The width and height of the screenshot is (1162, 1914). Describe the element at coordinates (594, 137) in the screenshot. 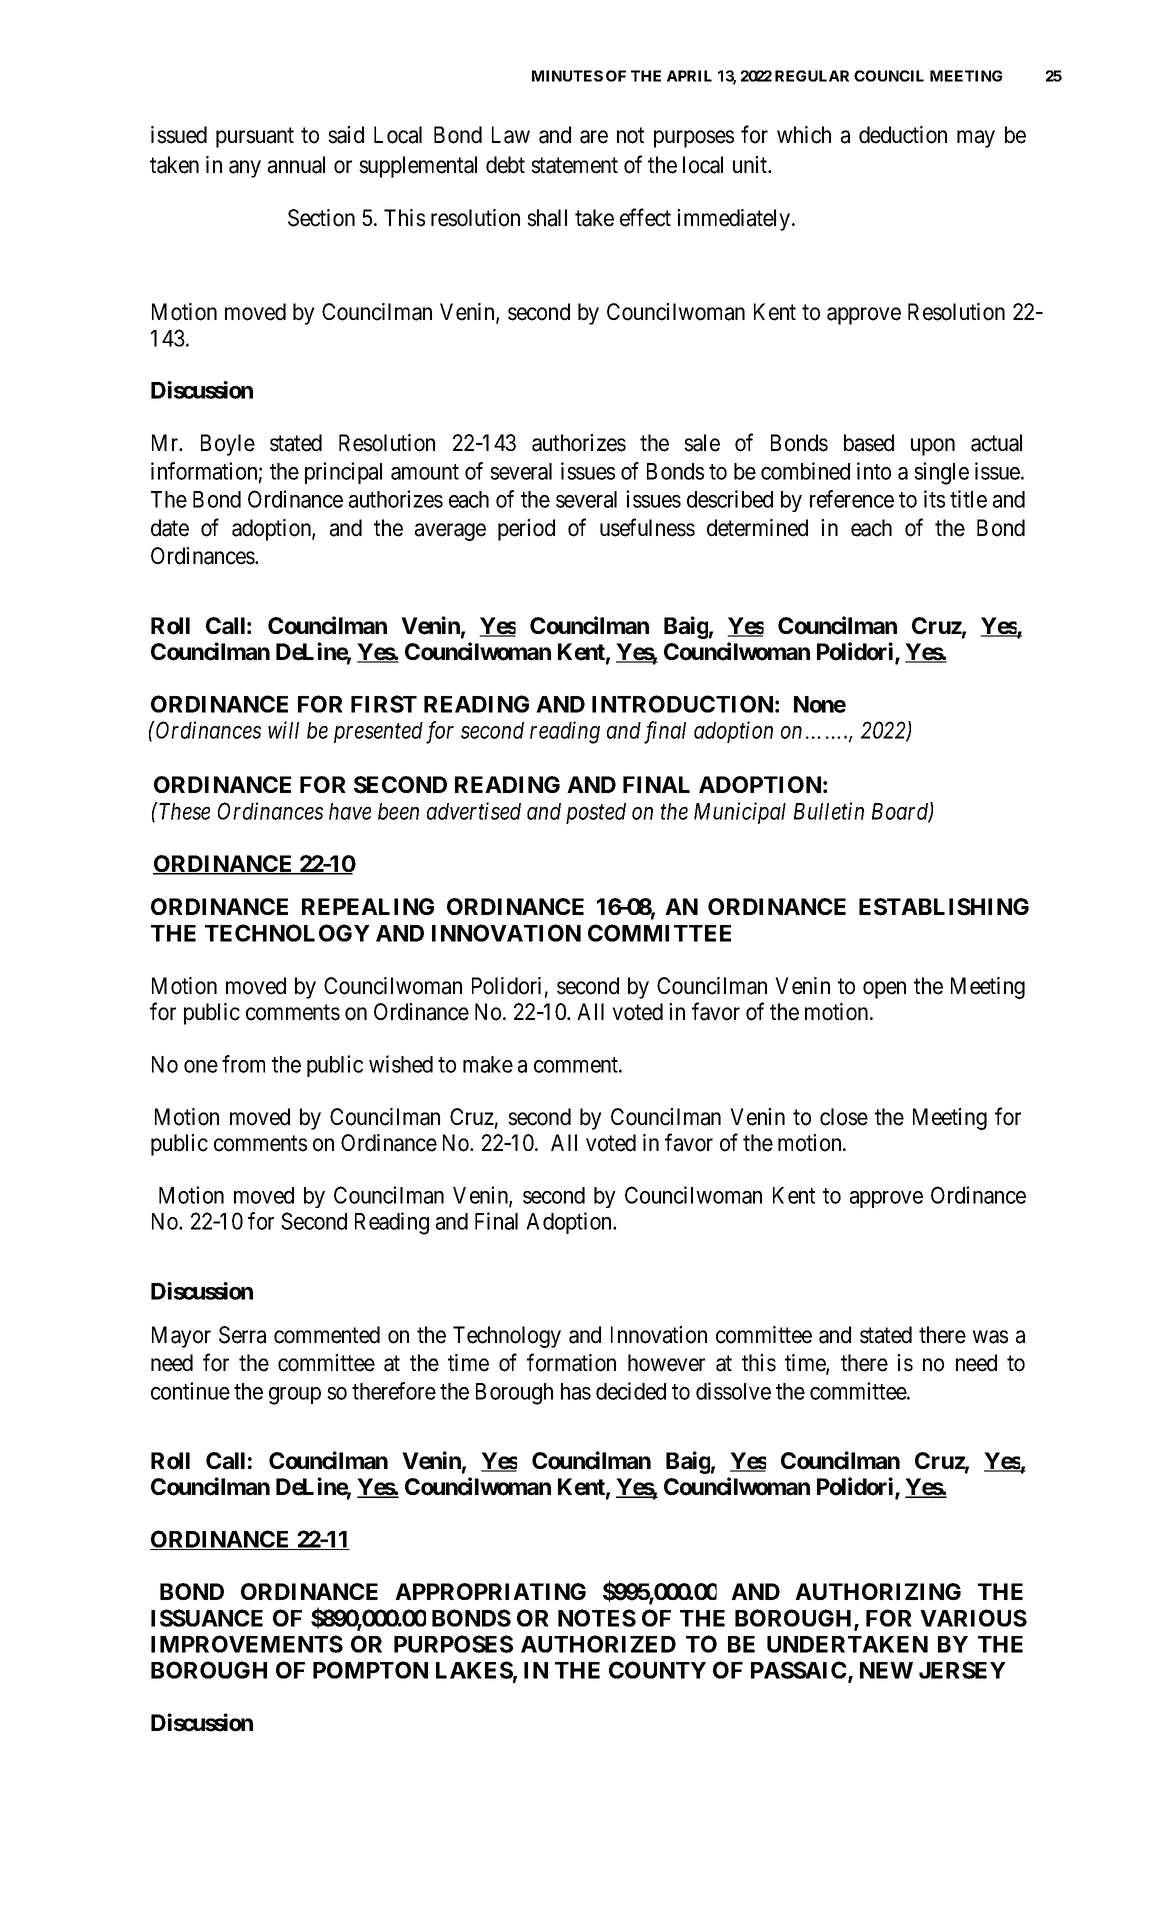

I see `are` at that location.
